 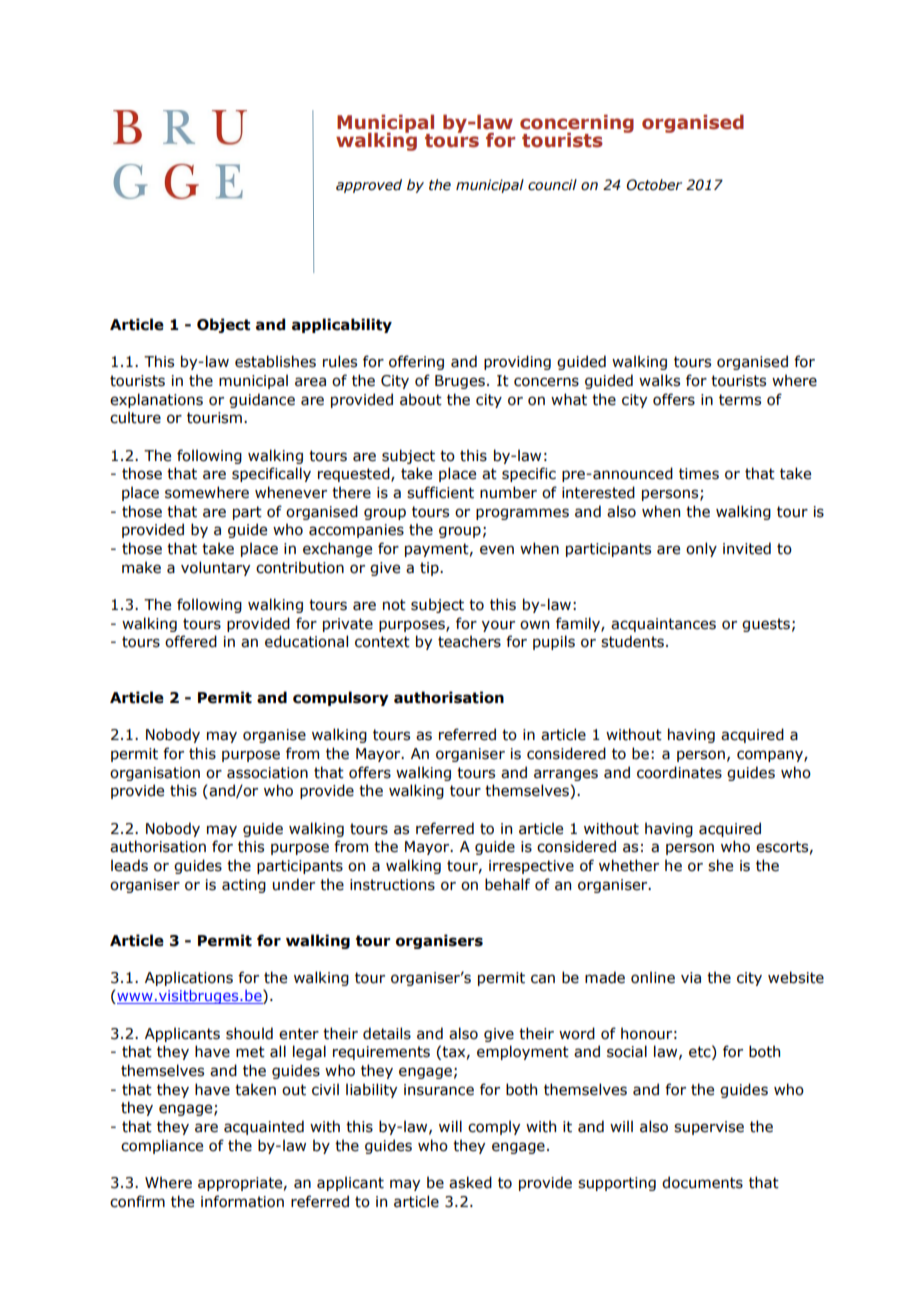 What do you see at coordinates (242, 1201) in the screenshot?
I see `information` at bounding box center [242, 1201].
